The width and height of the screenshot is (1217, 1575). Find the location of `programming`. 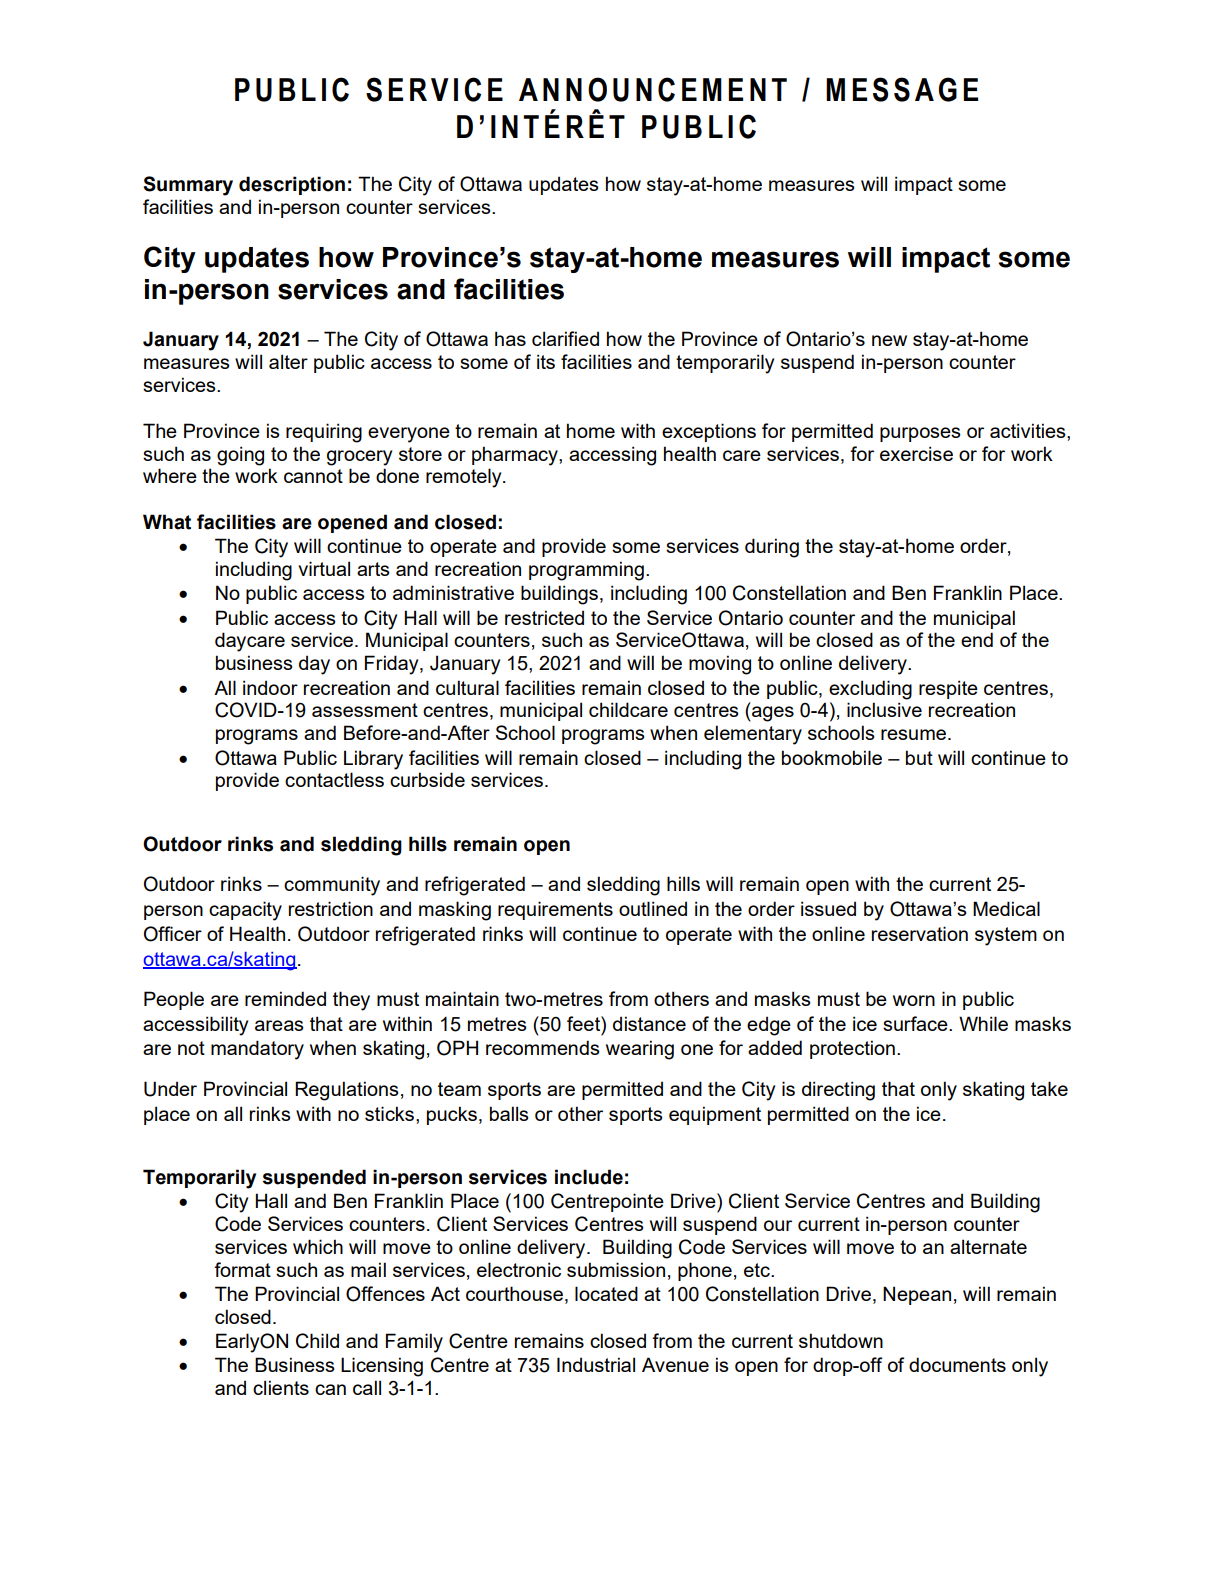

programming is located at coordinates (586, 571).
